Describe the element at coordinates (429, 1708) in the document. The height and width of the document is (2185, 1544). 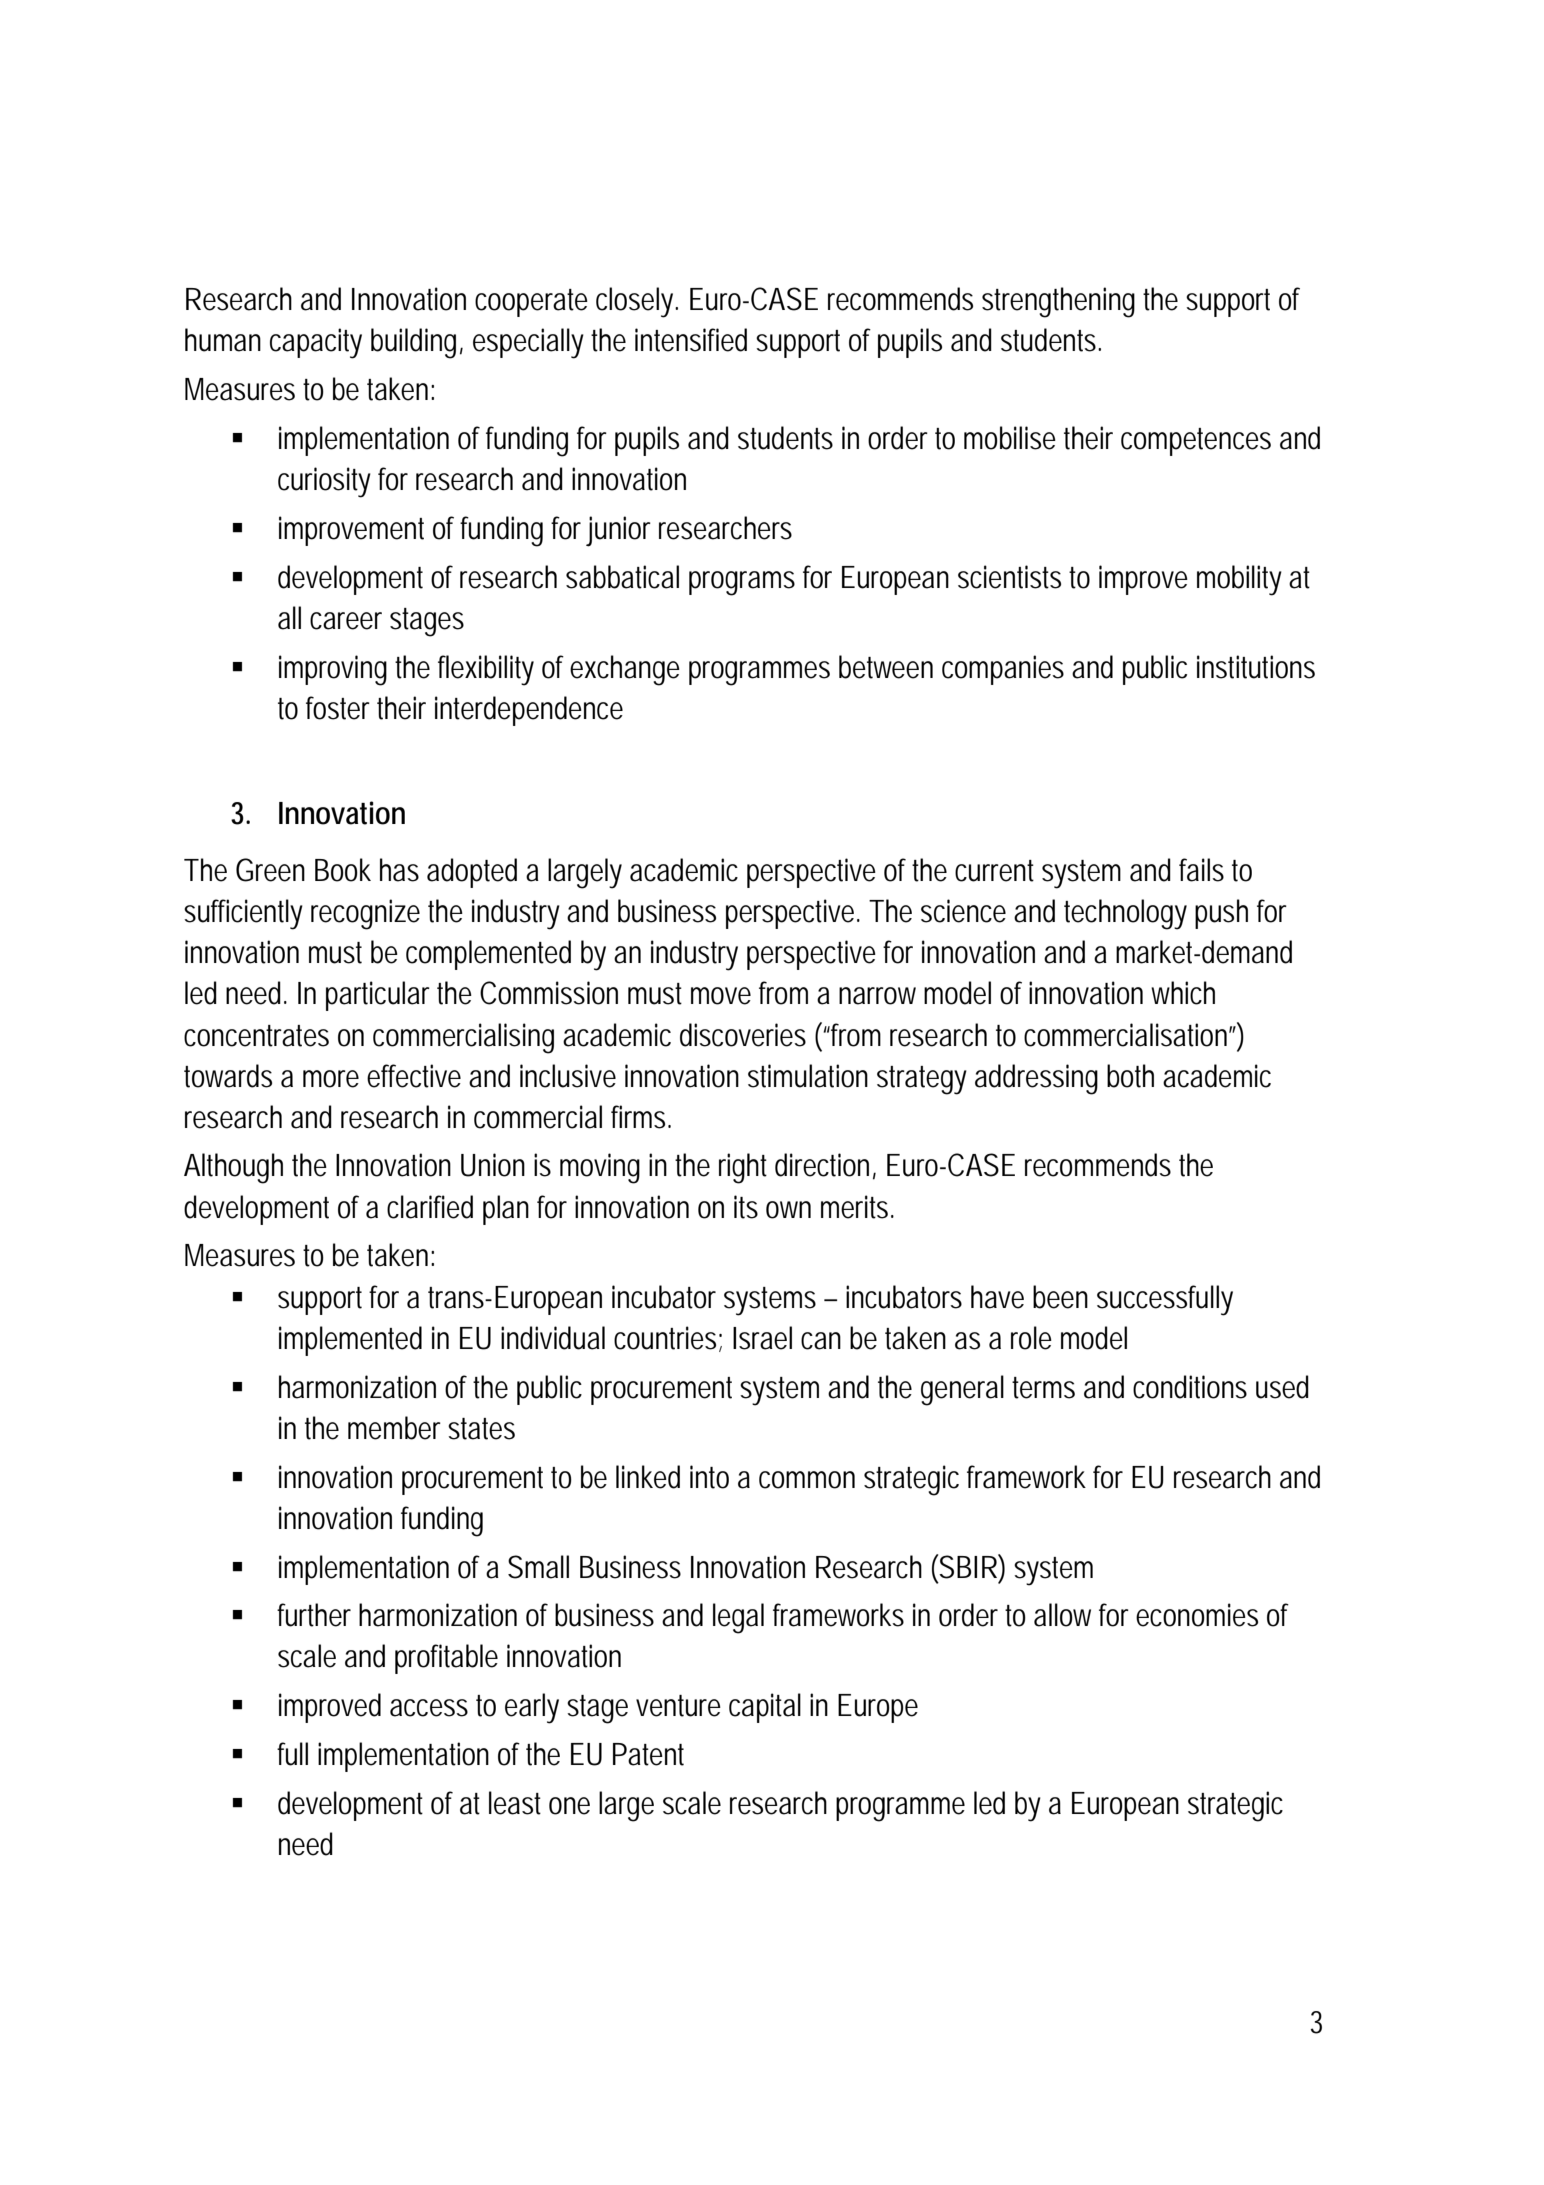
I see `access` at that location.
